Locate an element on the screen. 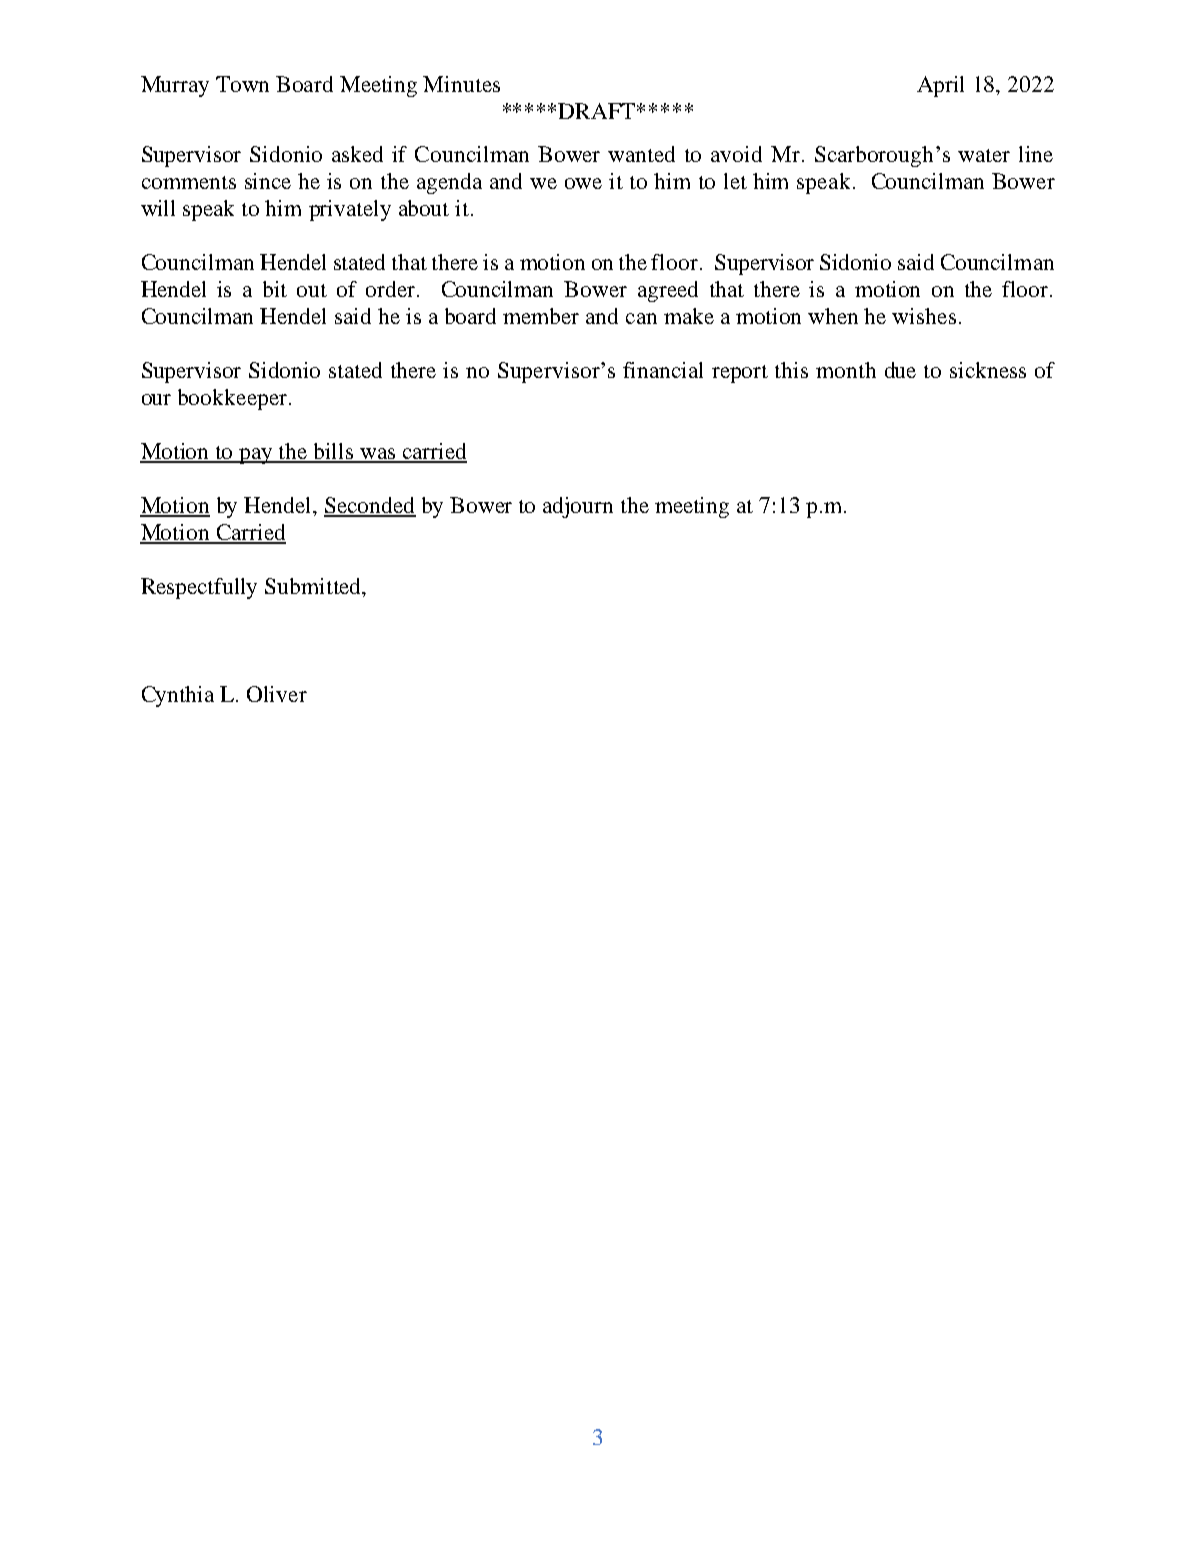 This screenshot has width=1195, height=1547. Town is located at coordinates (242, 84).
